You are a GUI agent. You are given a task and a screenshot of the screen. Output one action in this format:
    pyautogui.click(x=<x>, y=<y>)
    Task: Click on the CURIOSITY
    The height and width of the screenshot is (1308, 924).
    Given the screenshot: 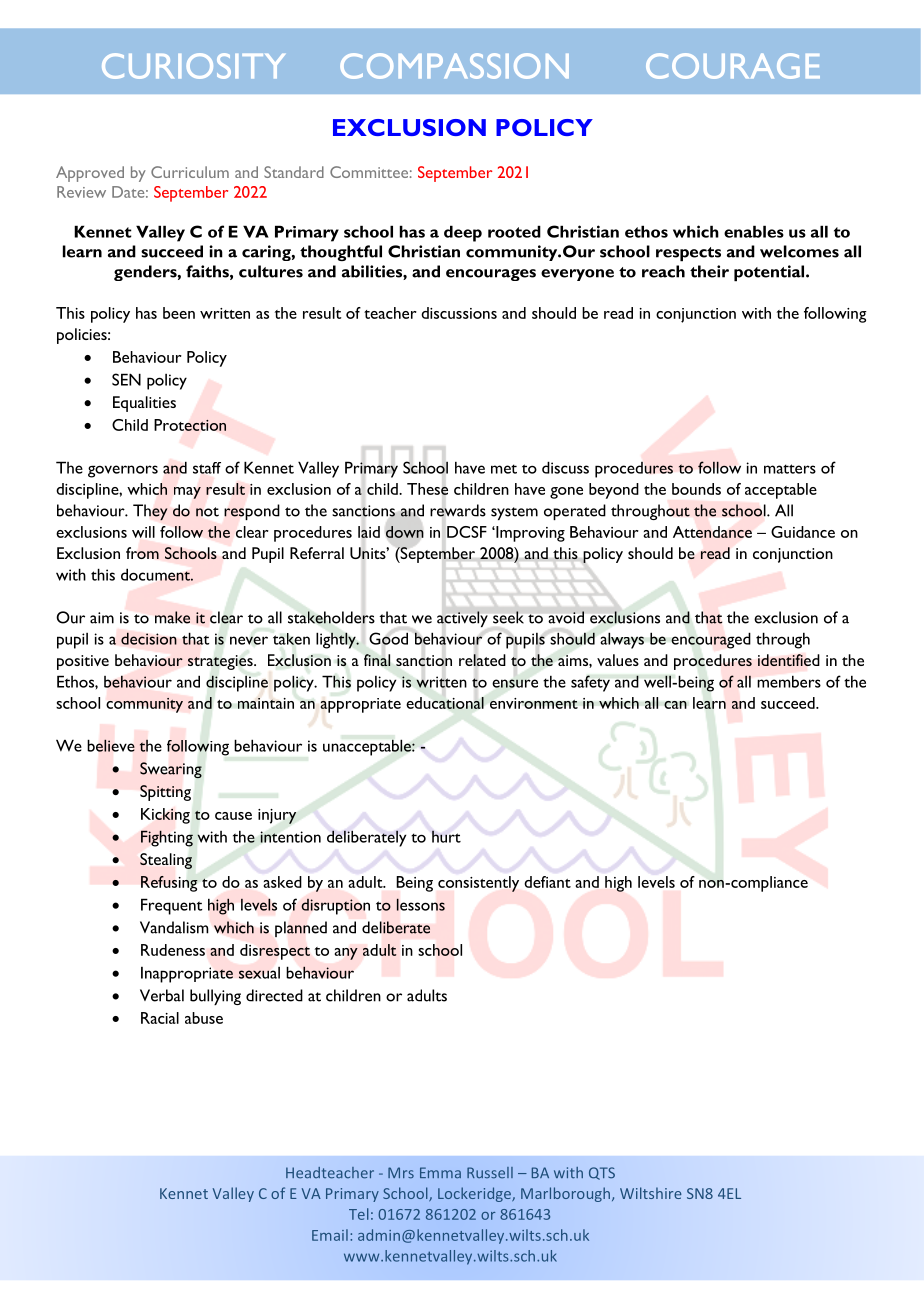 What is the action you would take?
    pyautogui.click(x=193, y=66)
